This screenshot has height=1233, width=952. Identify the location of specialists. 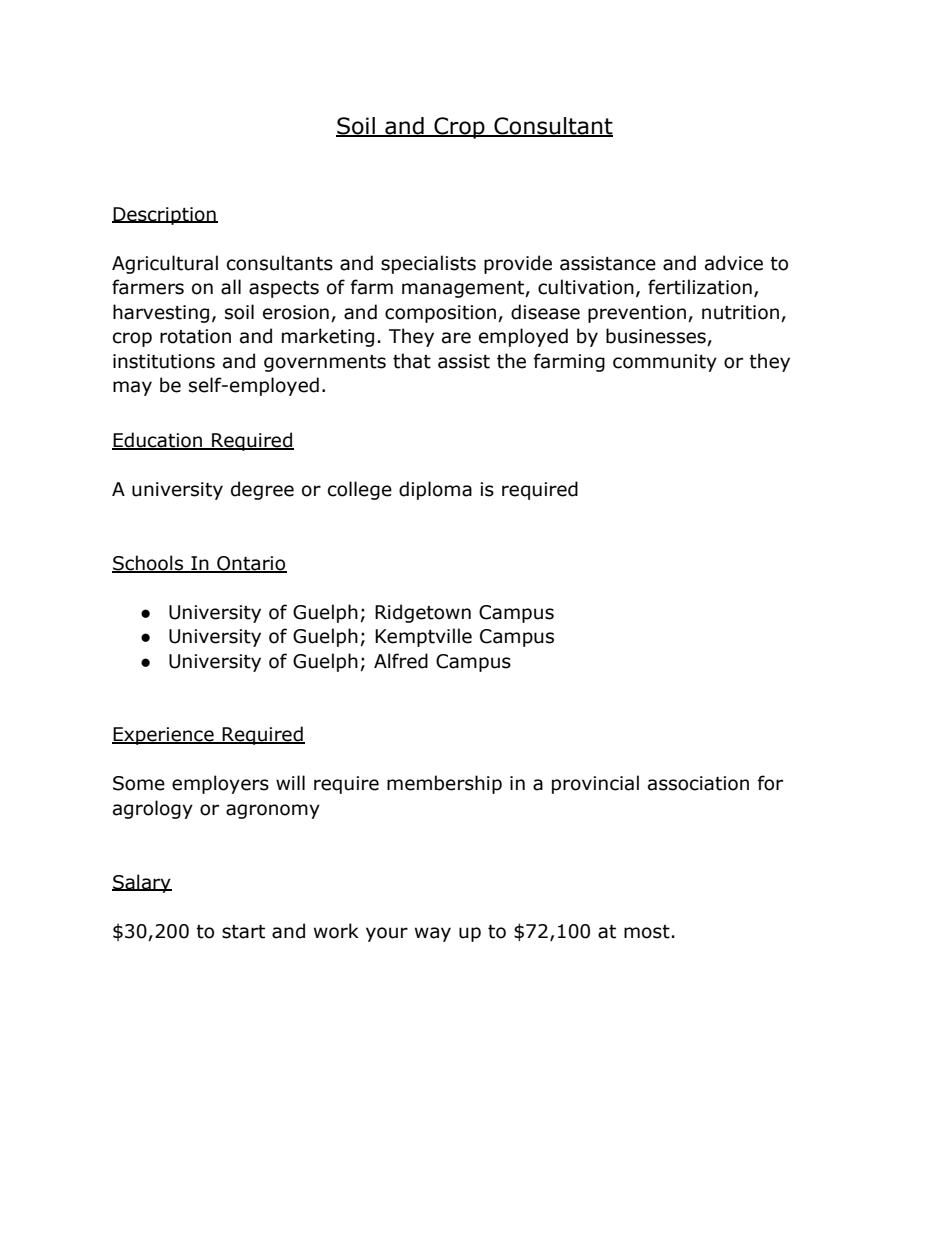
(428, 264).
